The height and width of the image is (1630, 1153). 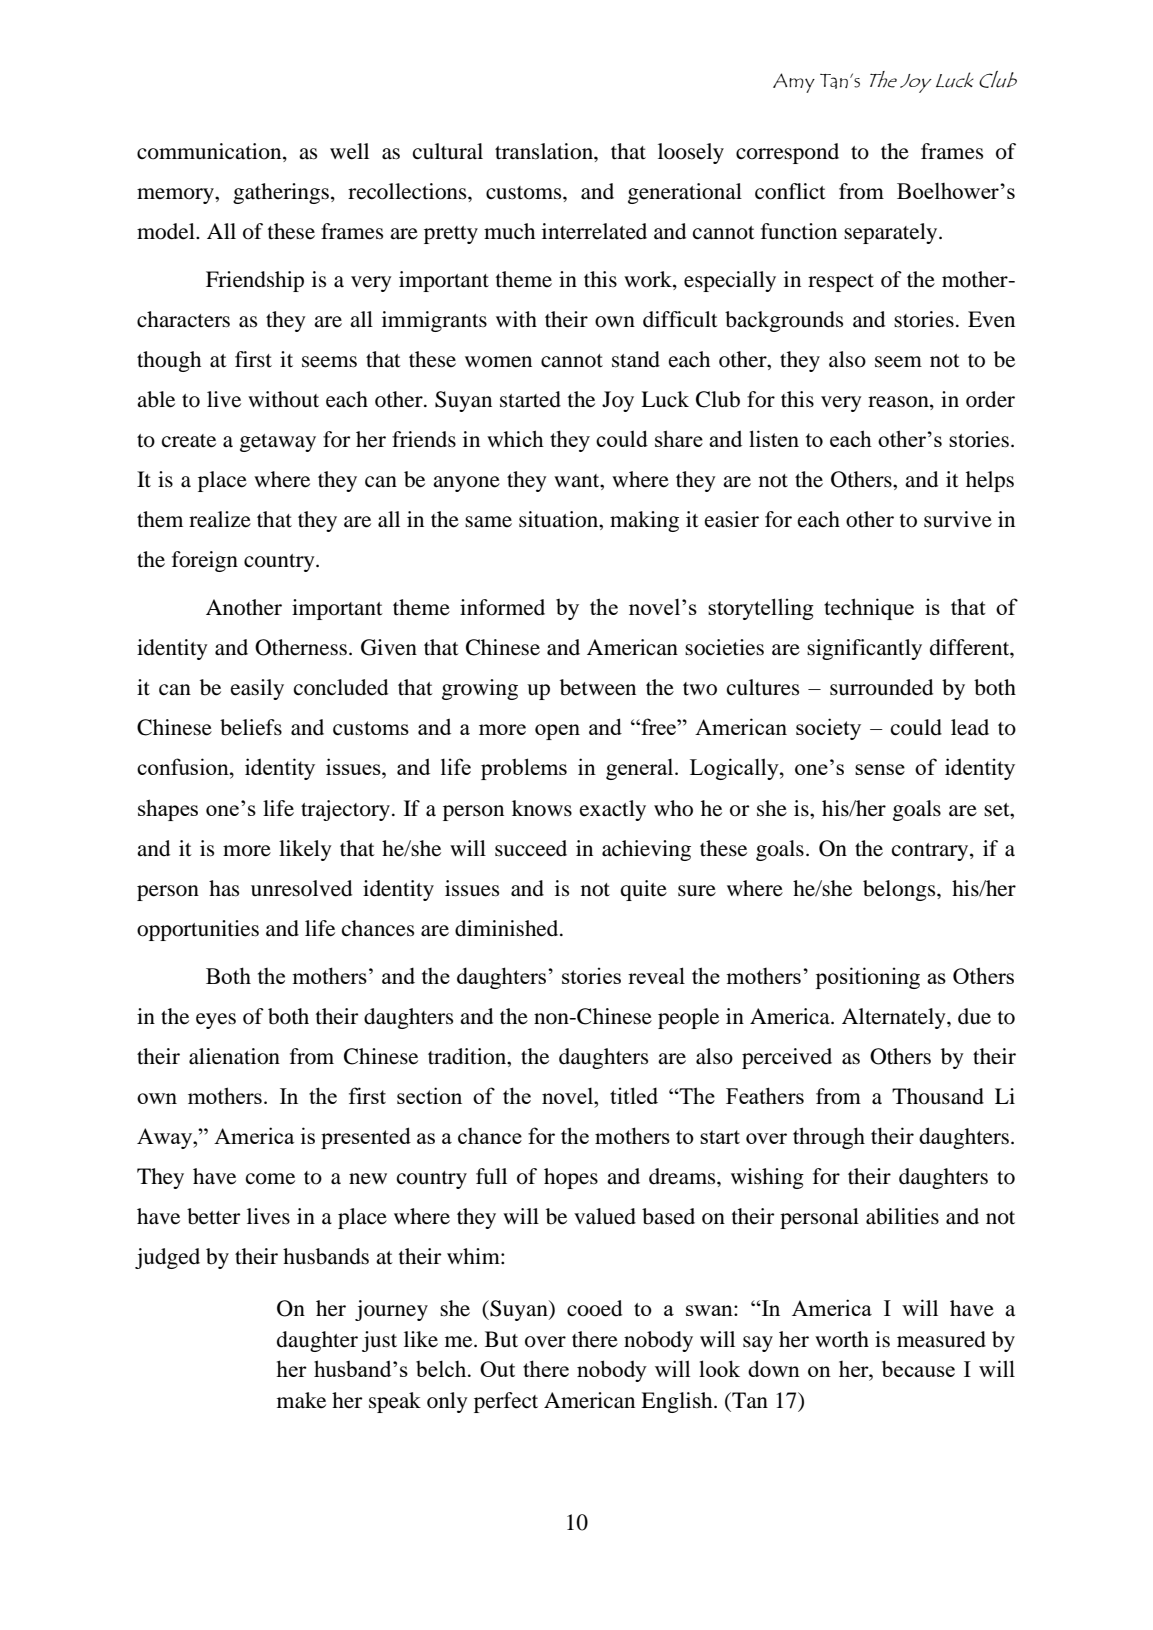 What do you see at coordinates (545, 151) in the image?
I see `translation` at bounding box center [545, 151].
